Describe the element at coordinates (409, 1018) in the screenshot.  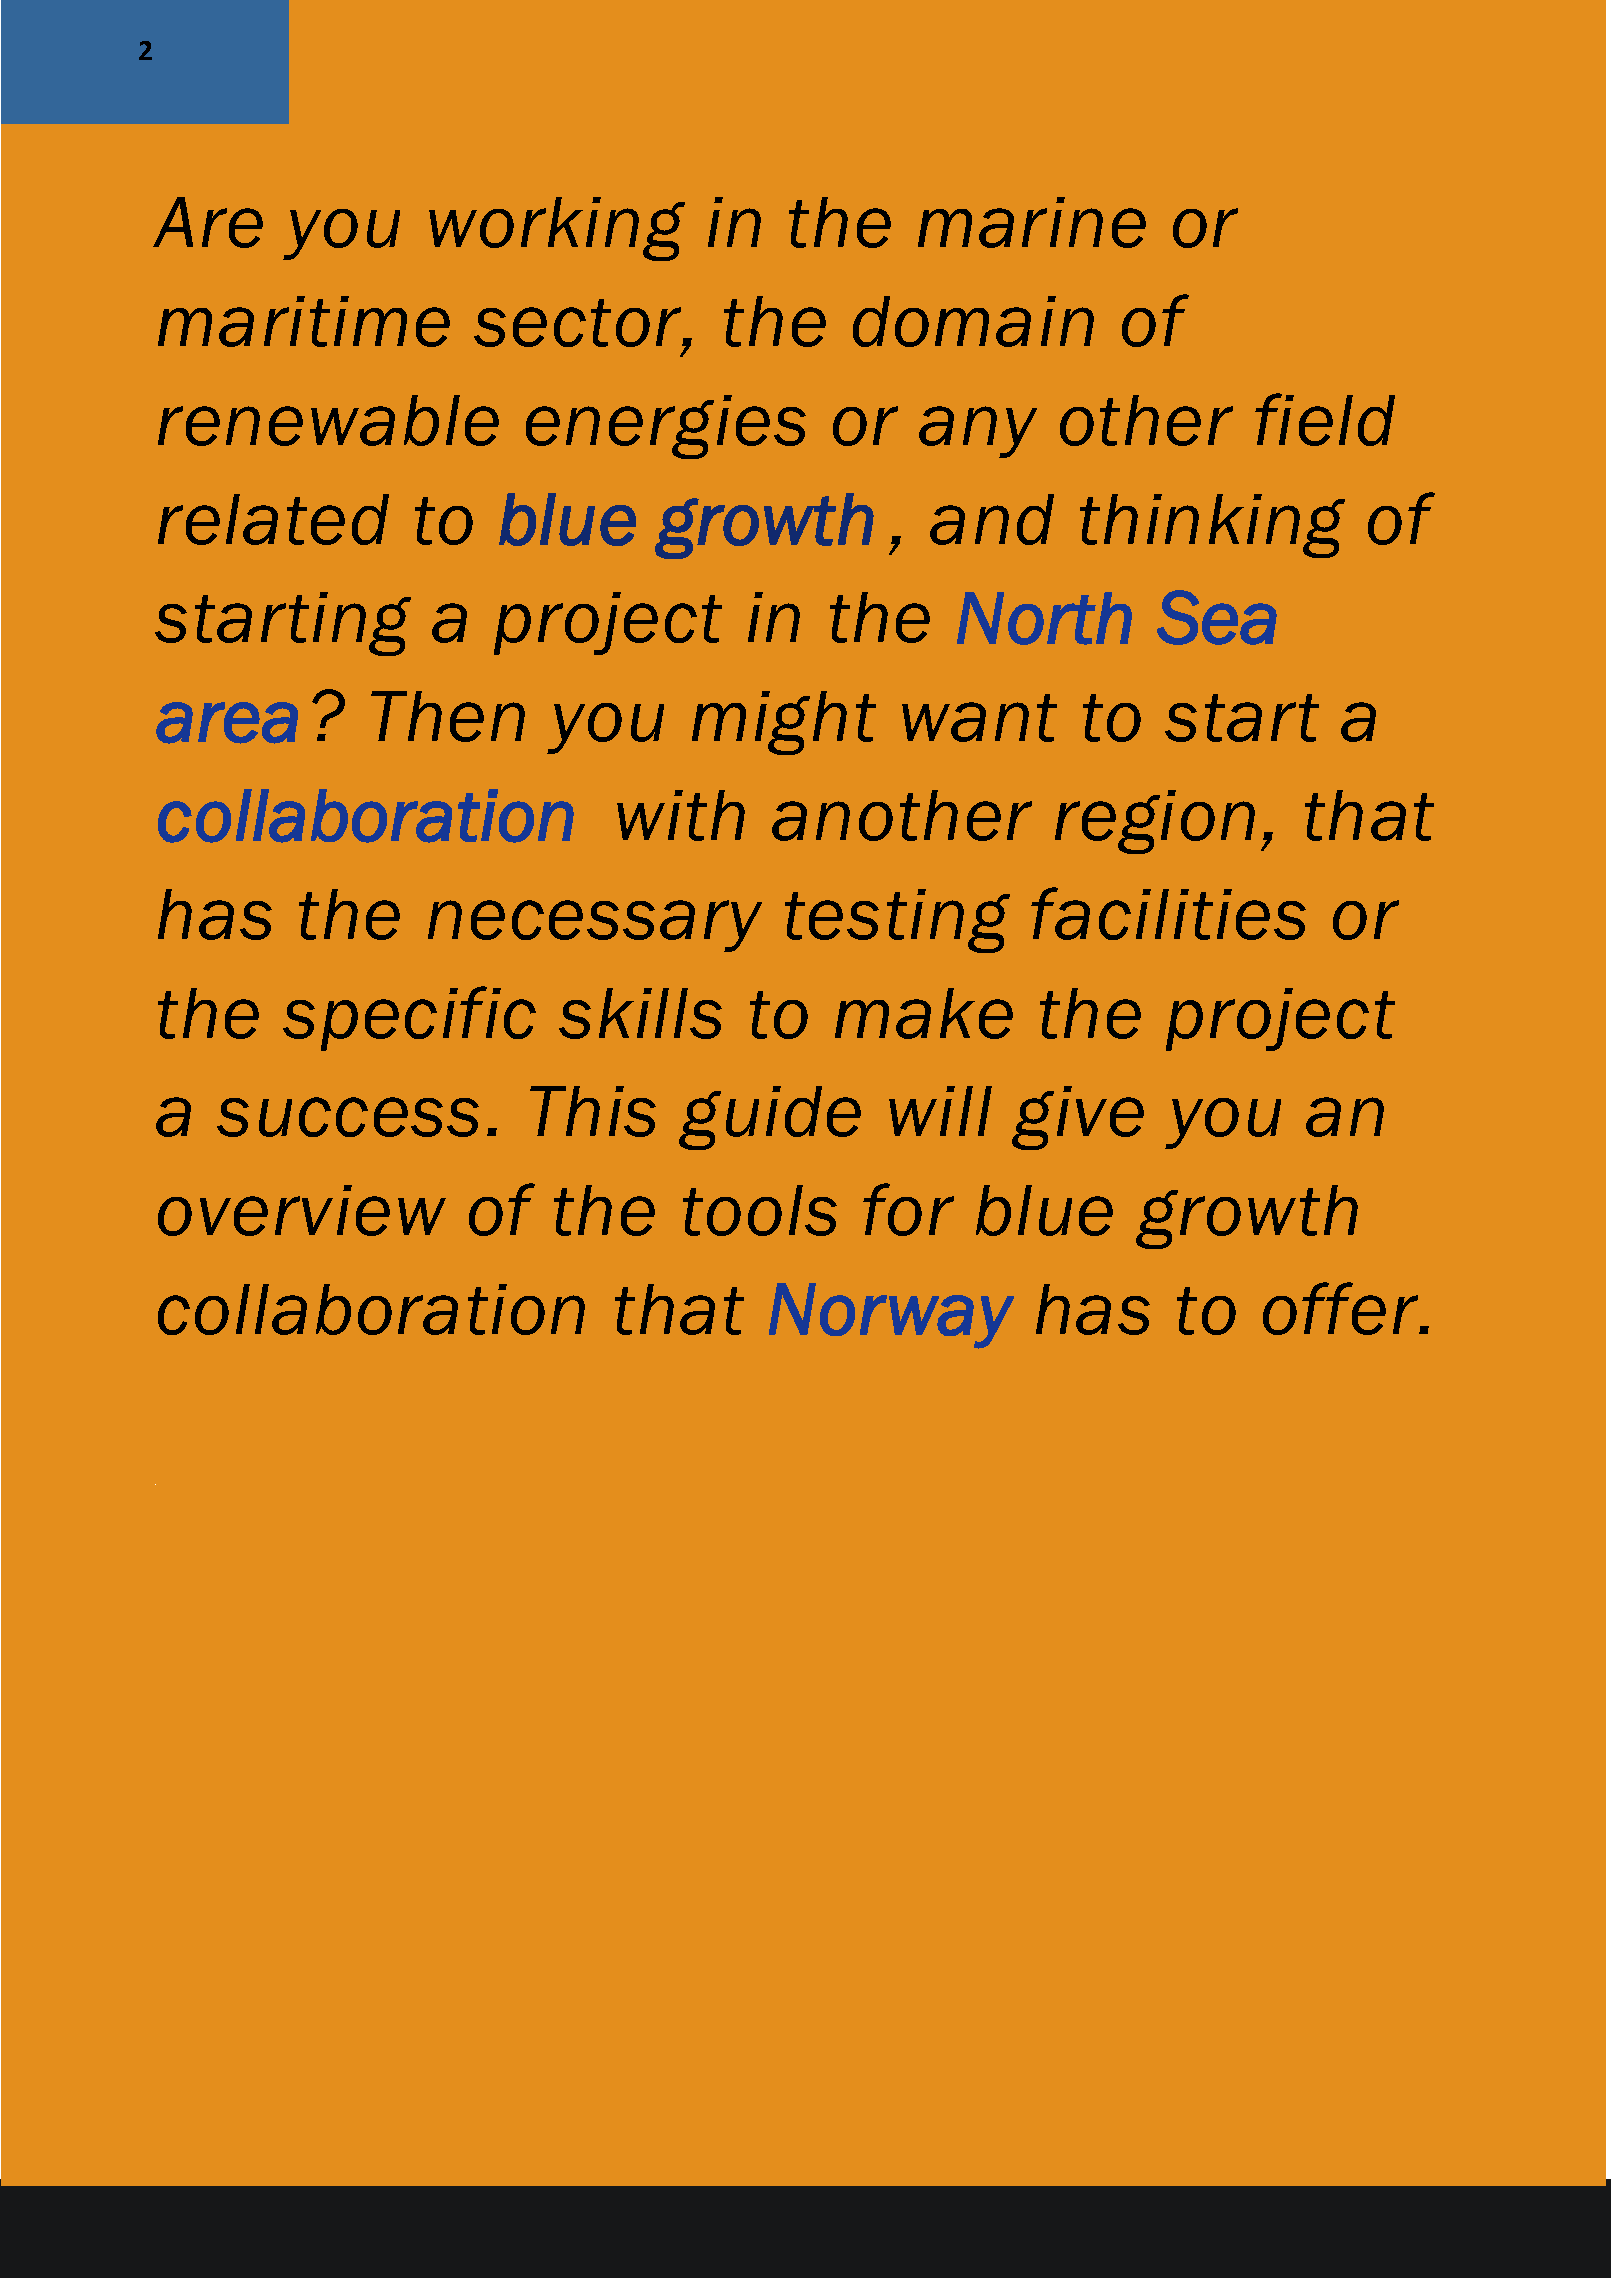
I see `specific` at that location.
